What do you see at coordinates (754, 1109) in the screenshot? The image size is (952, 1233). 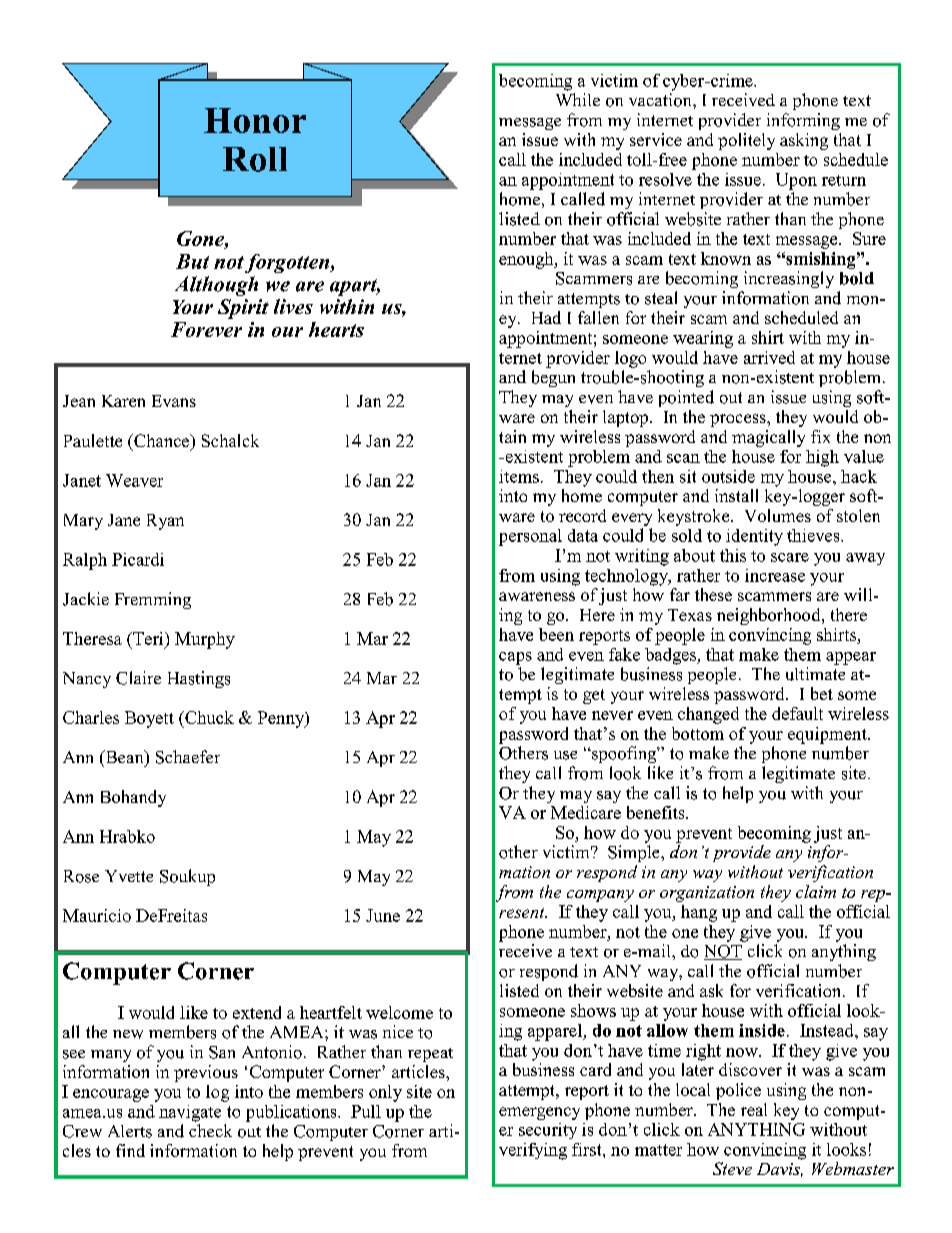 I see `real` at bounding box center [754, 1109].
